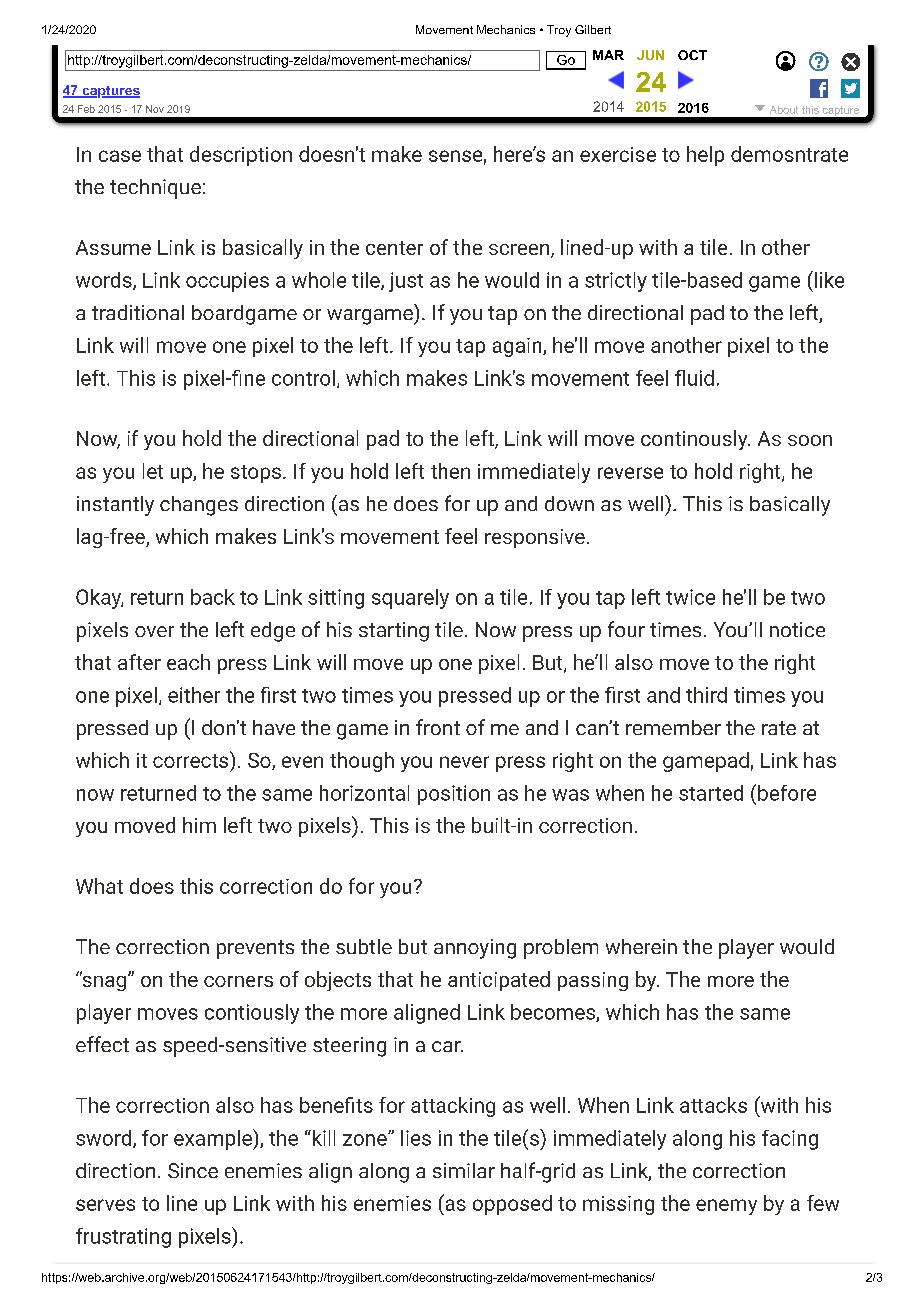 The width and height of the image is (924, 1308). Describe the element at coordinates (138, 312) in the image. I see `traditional` at that location.
